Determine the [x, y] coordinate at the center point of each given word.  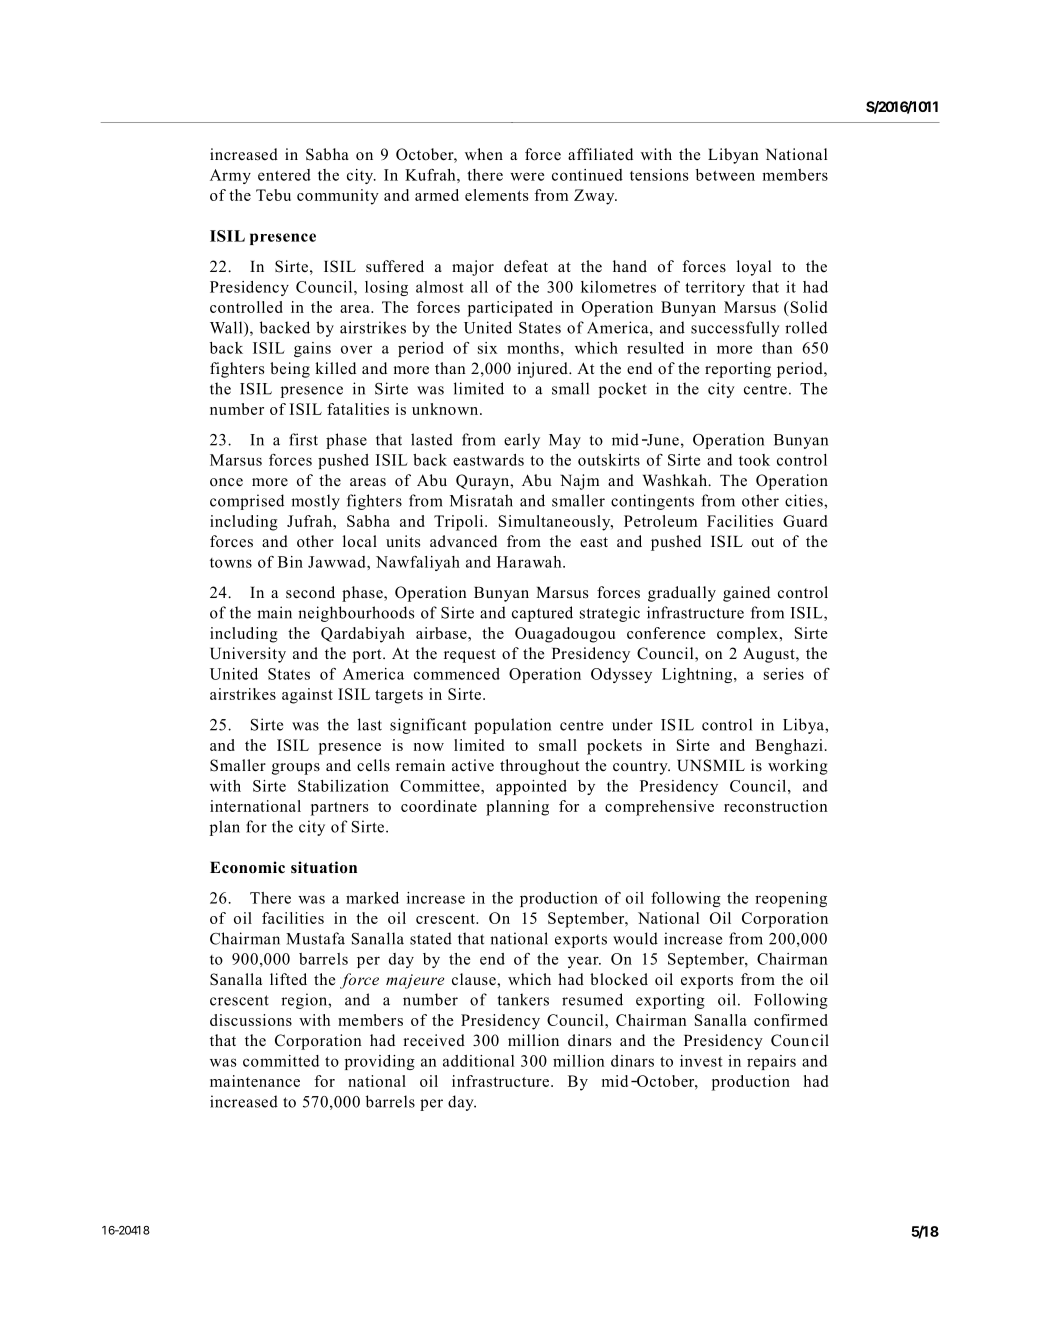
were [527, 176]
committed [281, 1061]
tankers [523, 999]
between [725, 175]
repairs [771, 1062]
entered [284, 175]
